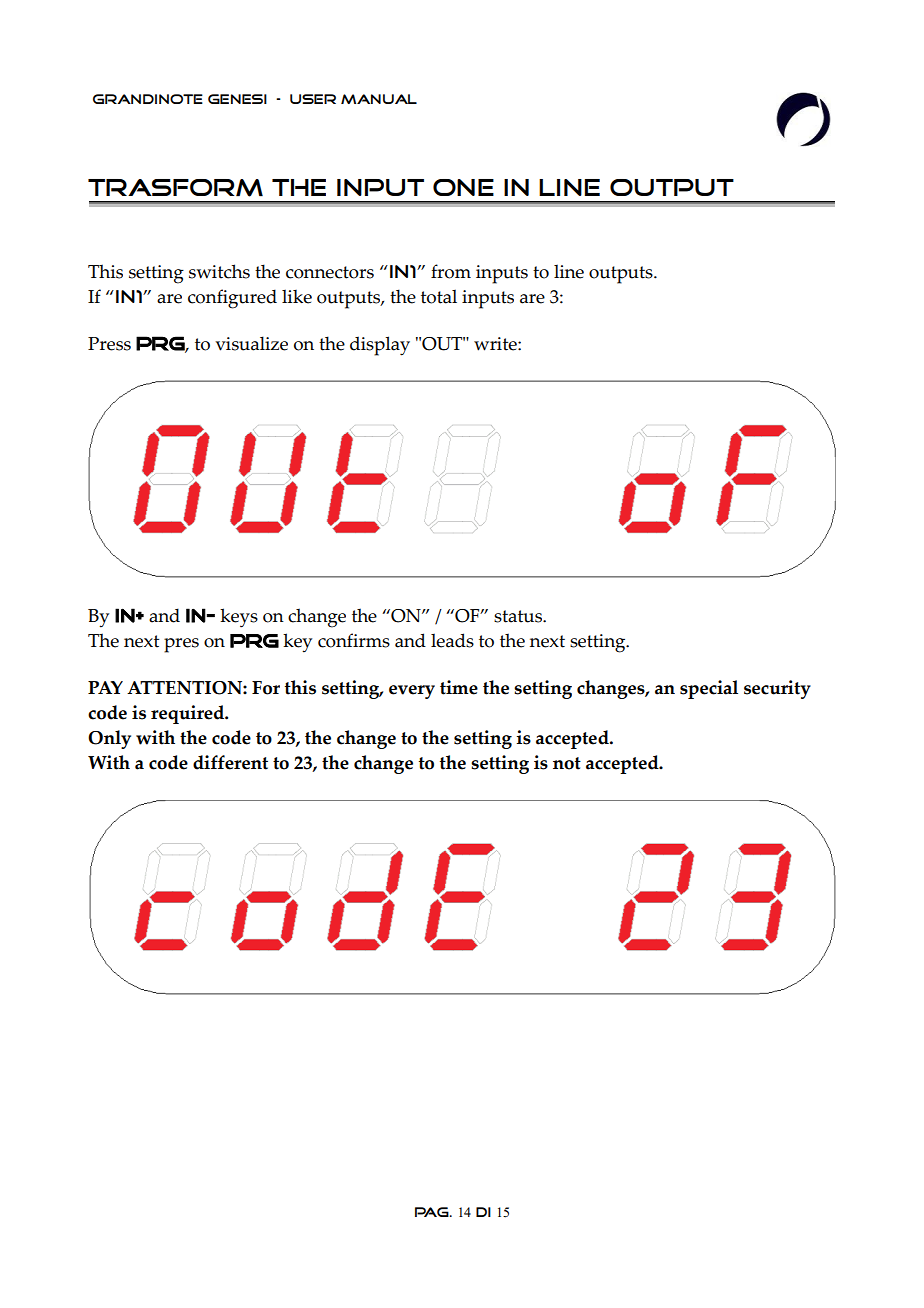  Describe the element at coordinates (451, 271) in the screenshot. I see `from` at that location.
